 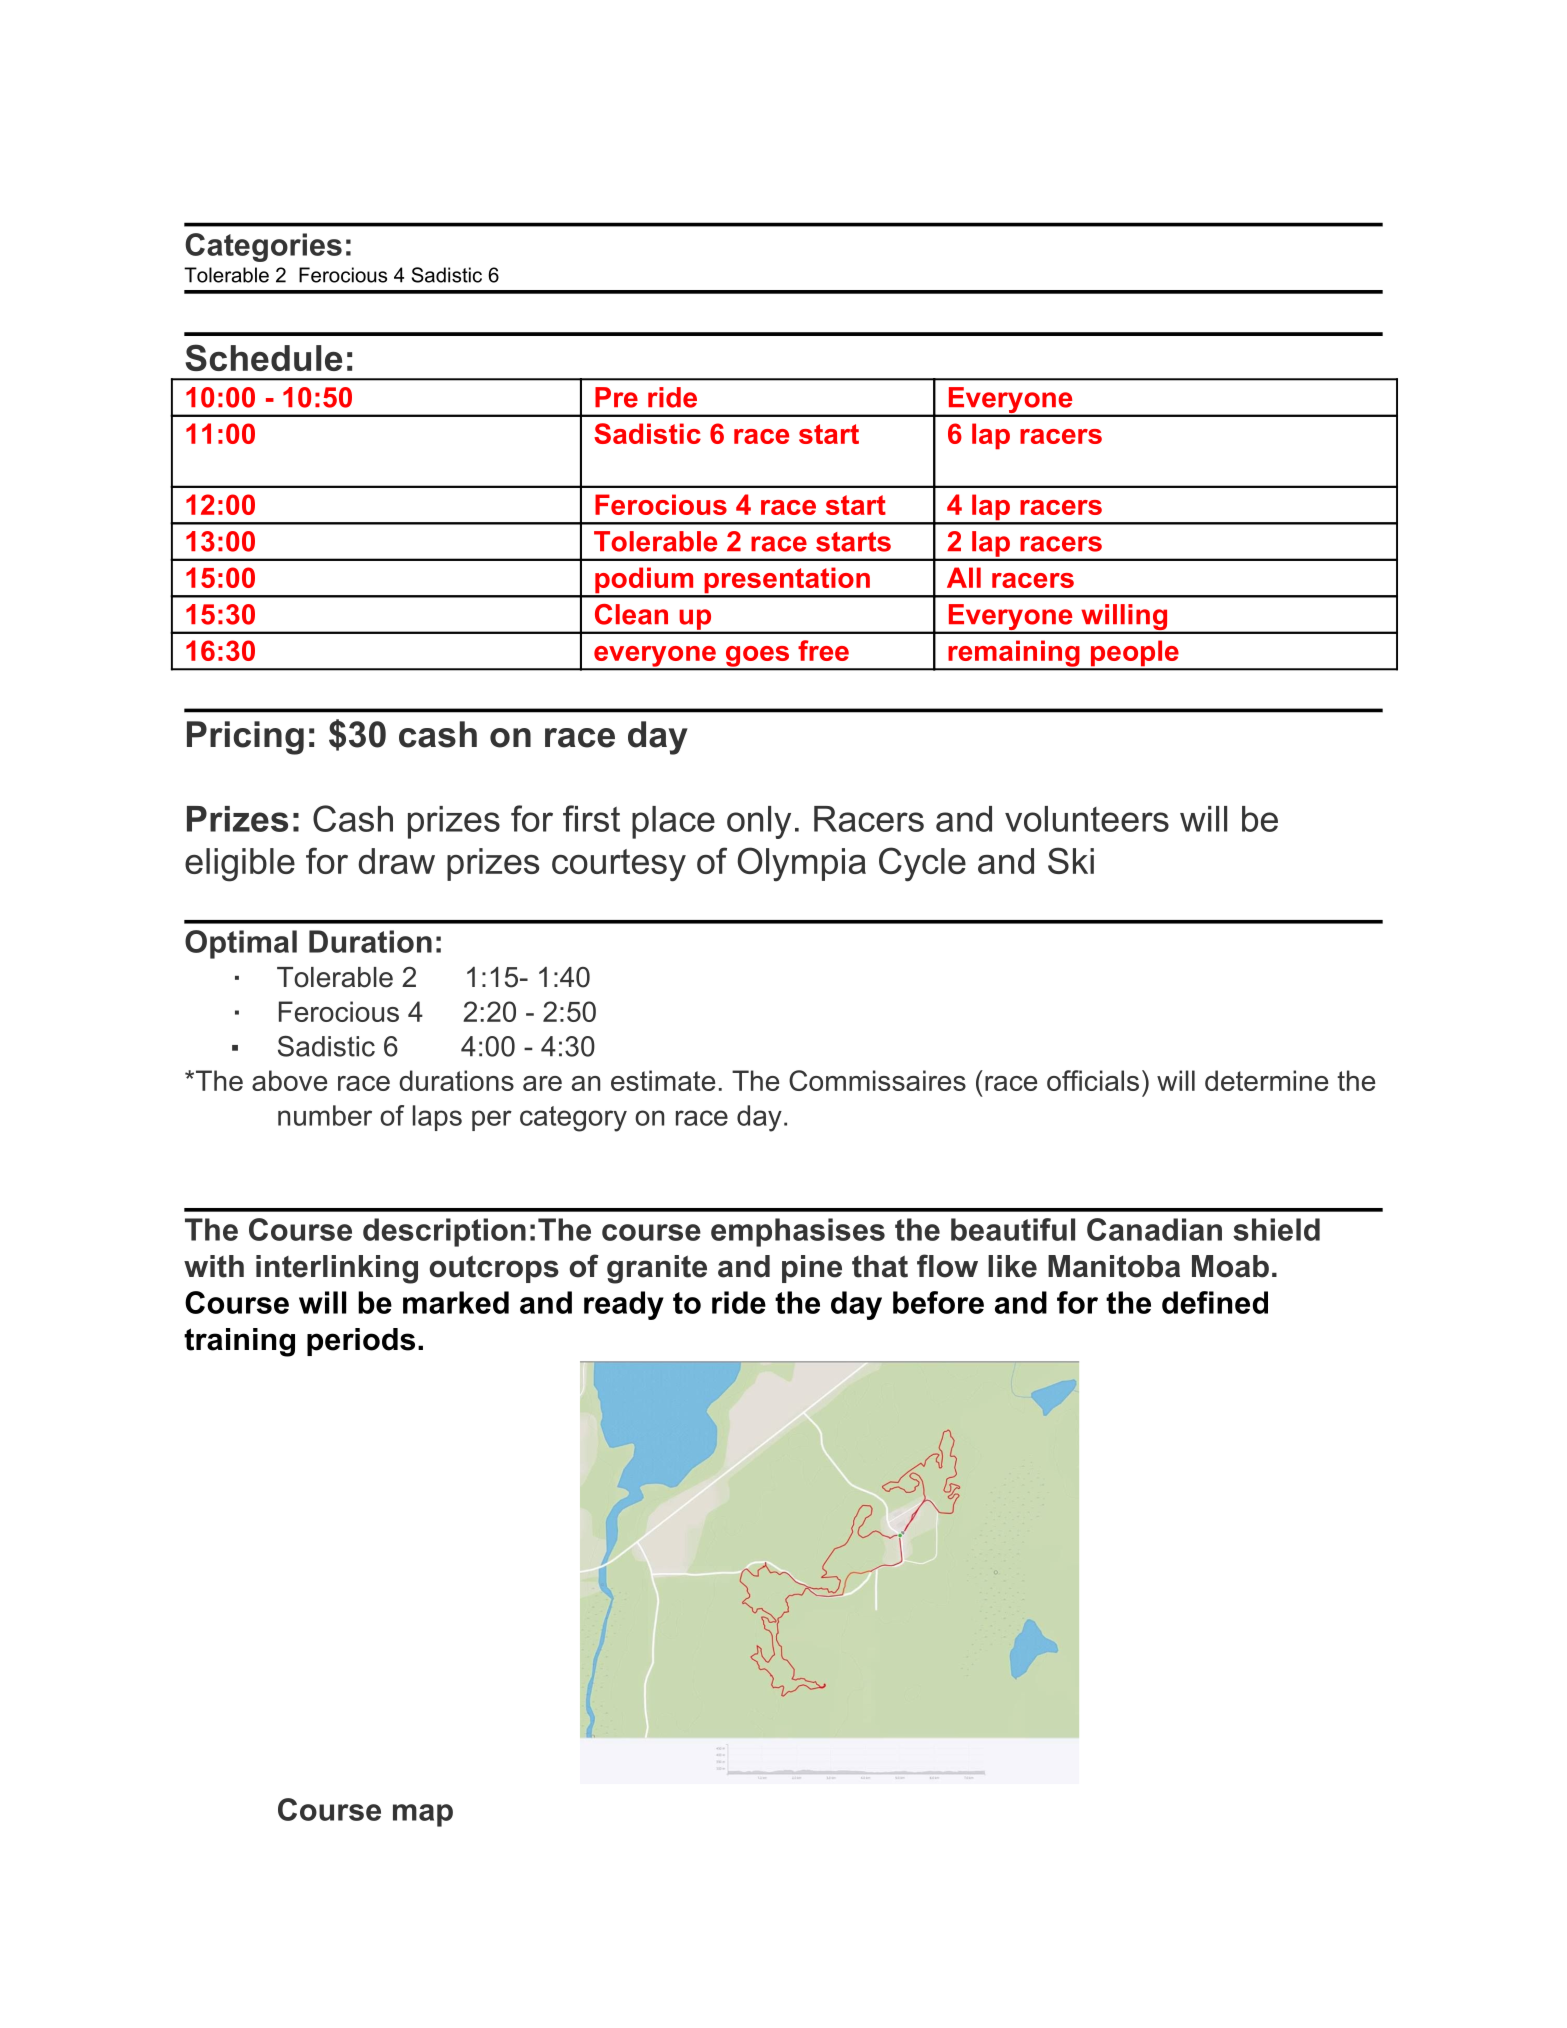 I want to click on Categories, so click(x=263, y=247).
